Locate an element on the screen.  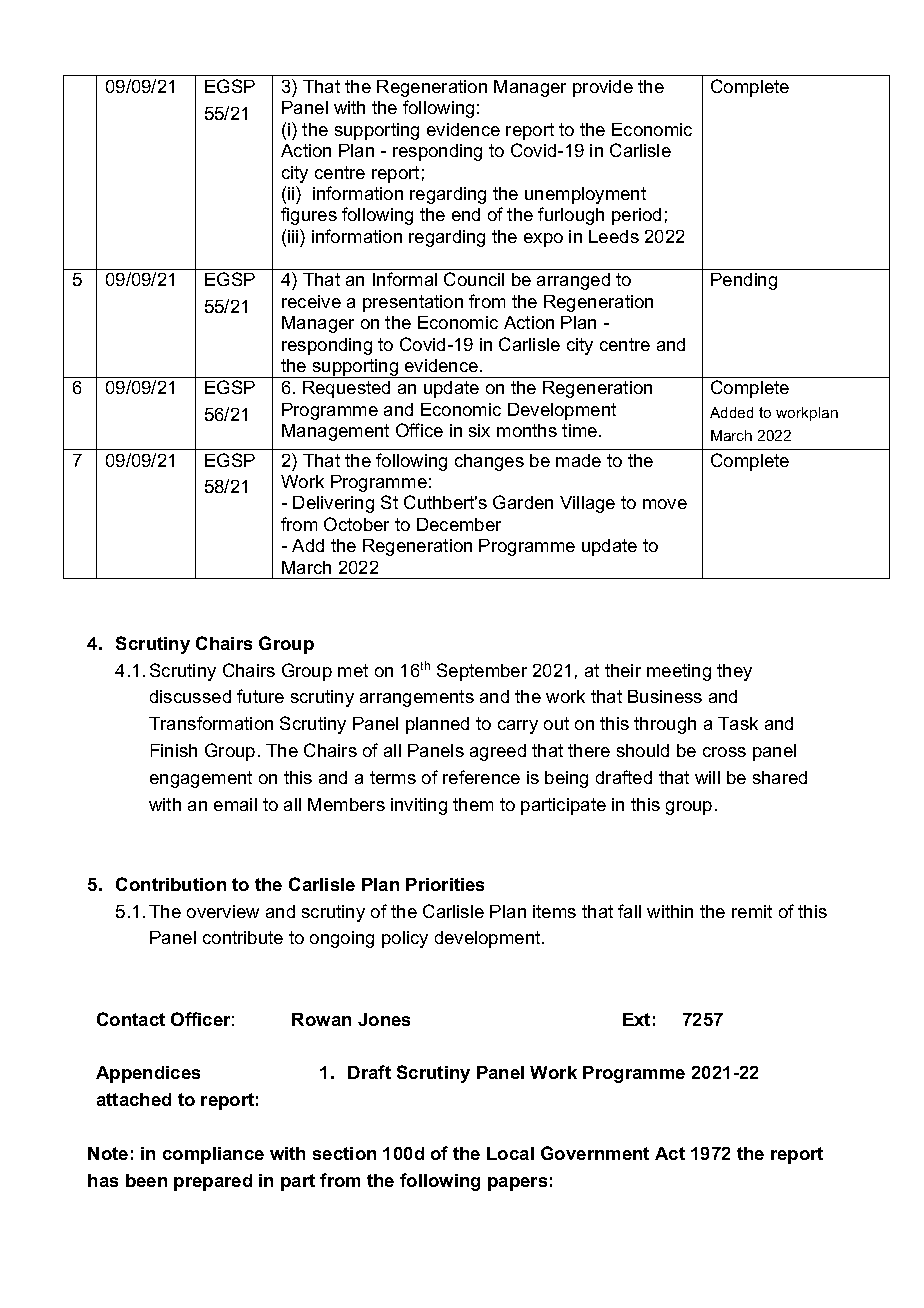
receive is located at coordinates (311, 301).
